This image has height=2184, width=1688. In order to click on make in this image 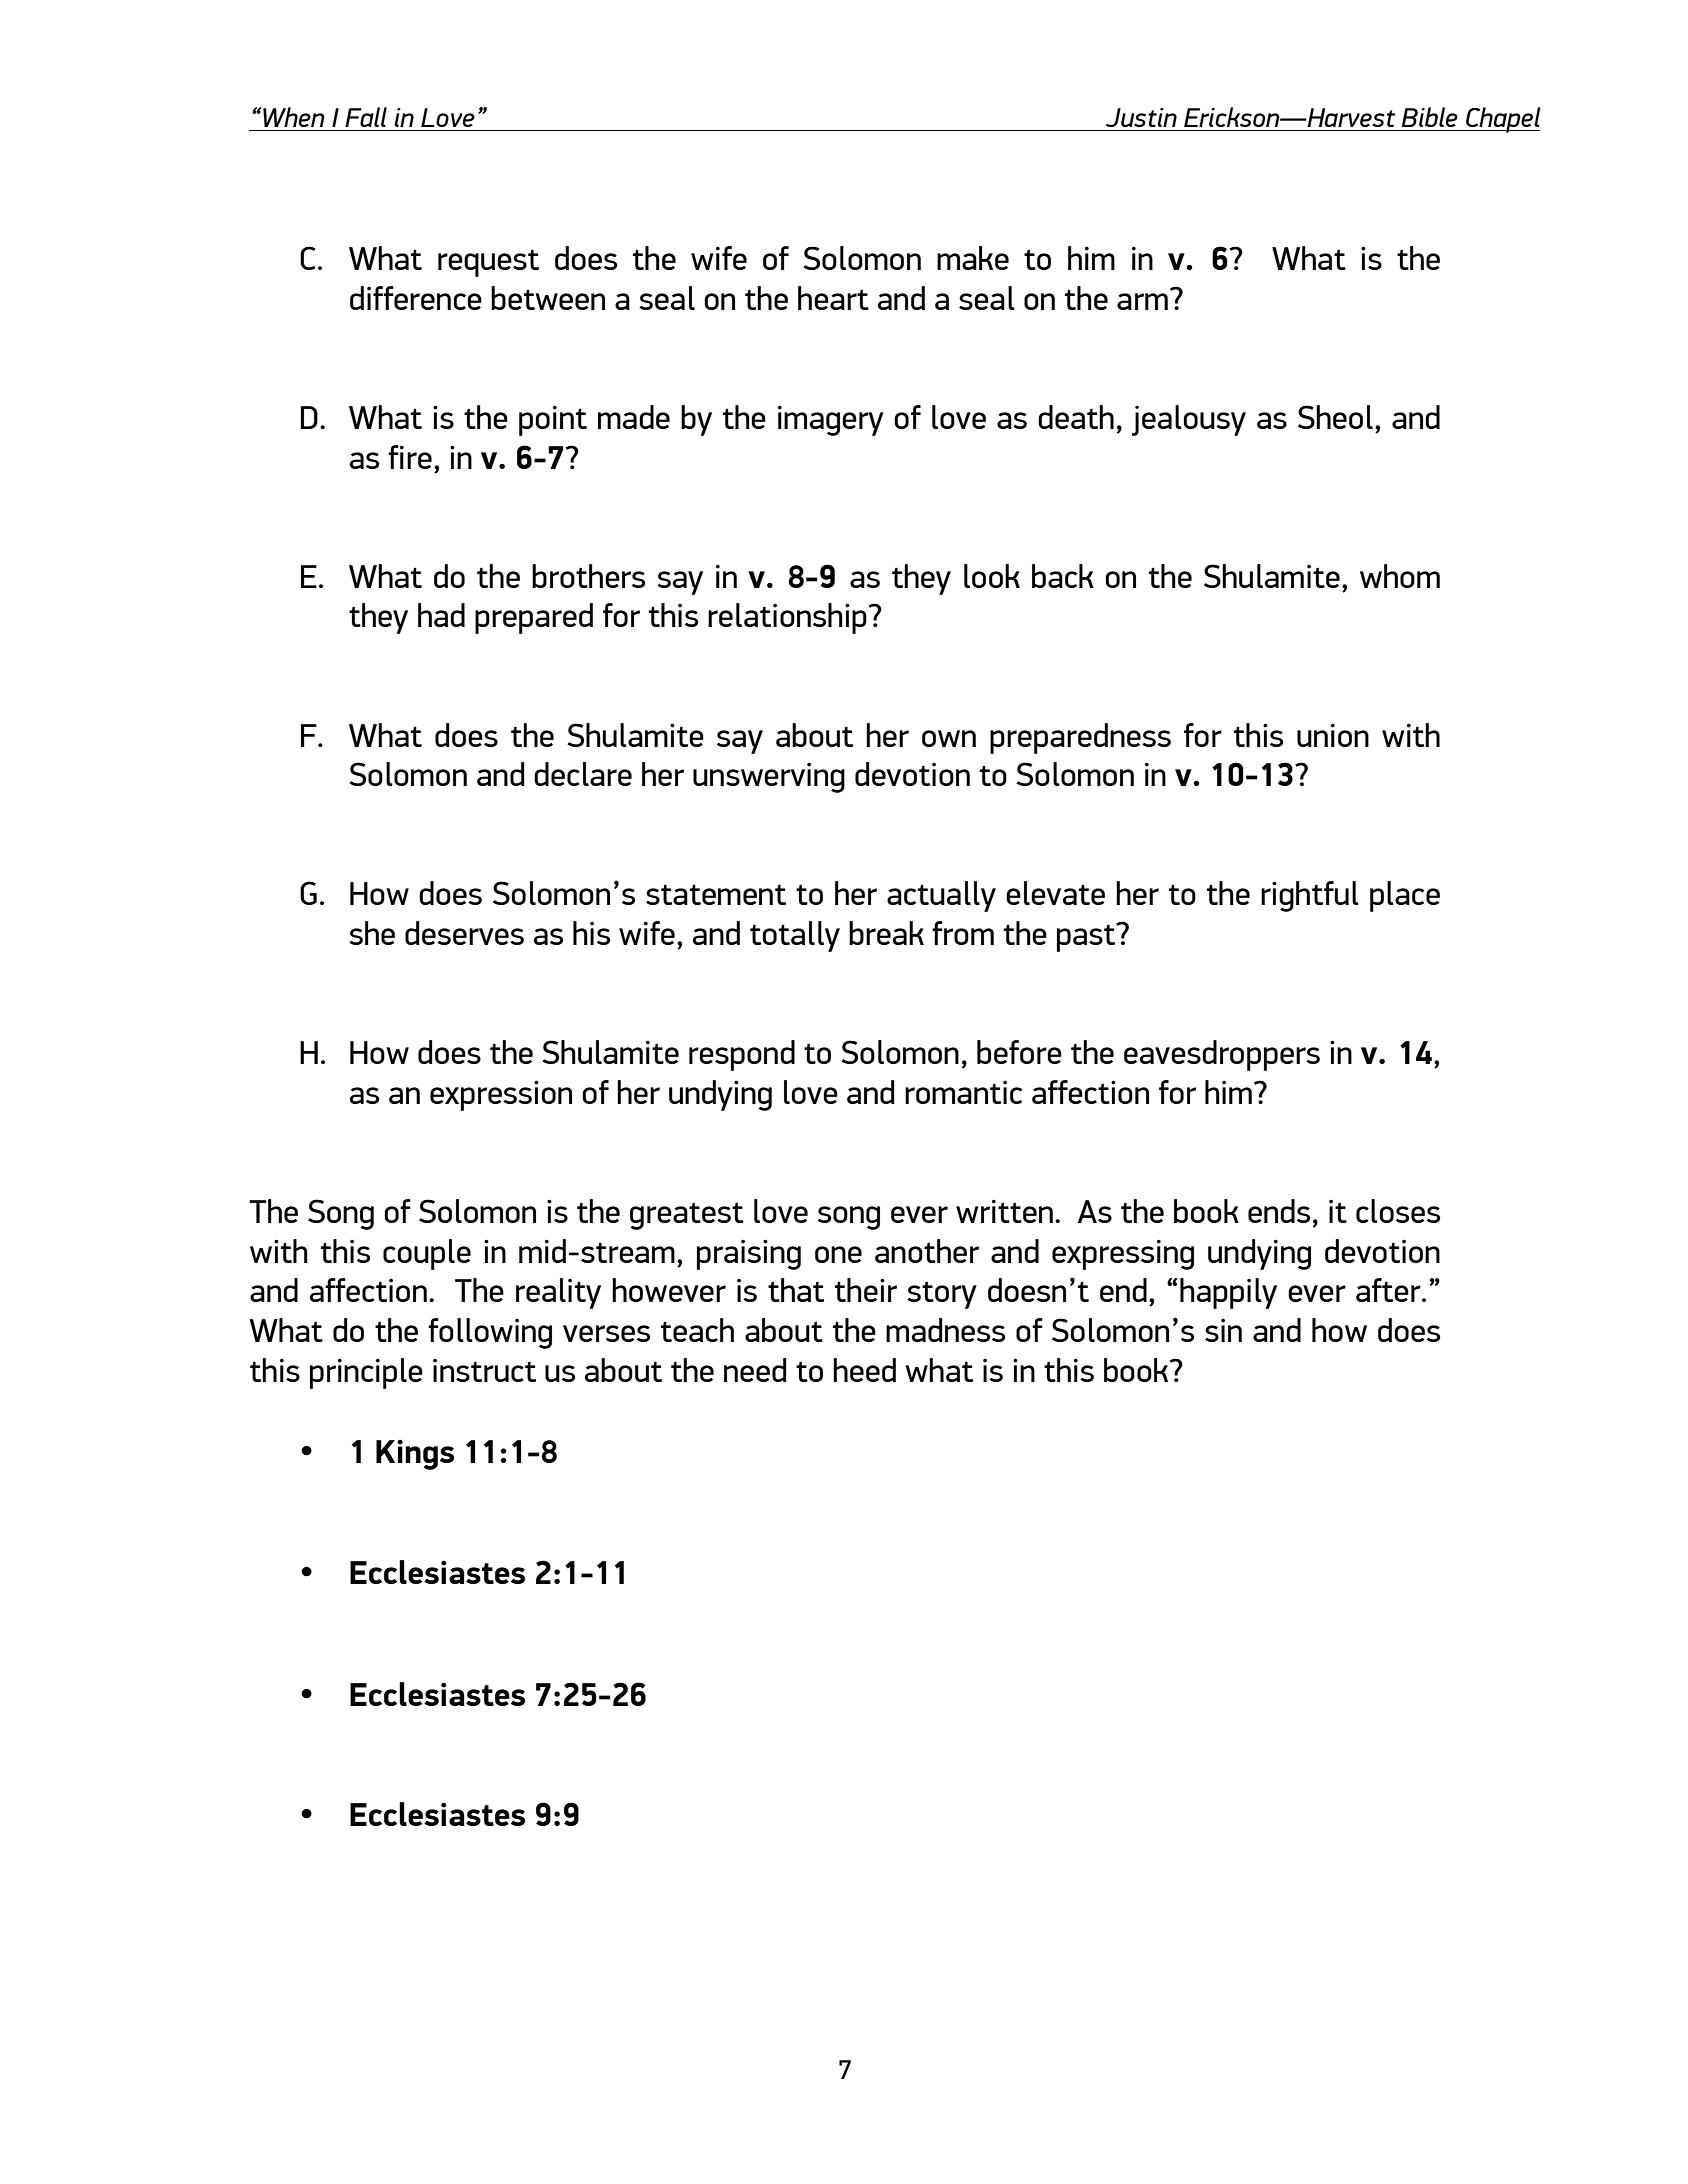, I will do `click(973, 258)`.
